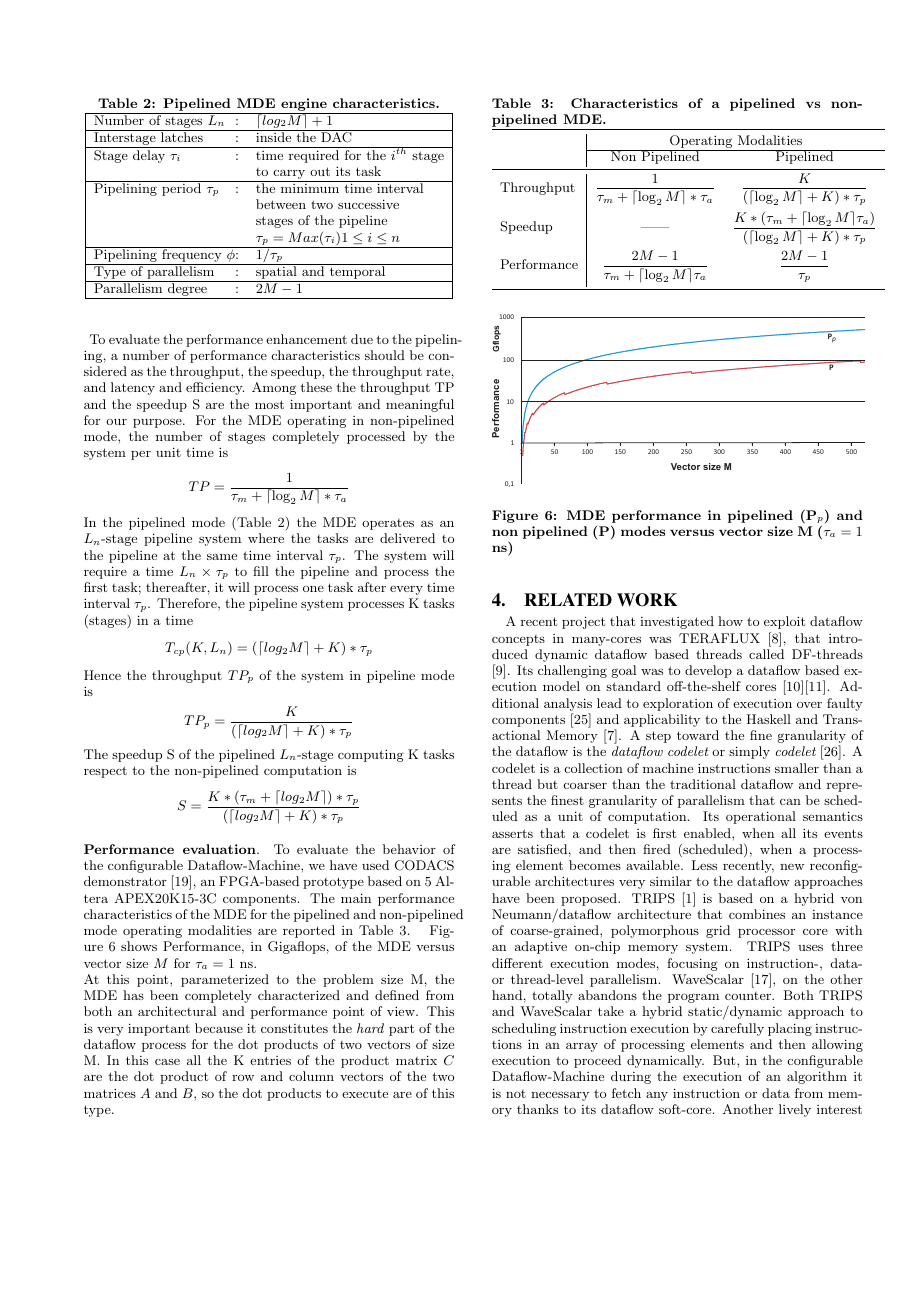  What do you see at coordinates (416, 1060) in the page?
I see `matrix` at bounding box center [416, 1060].
